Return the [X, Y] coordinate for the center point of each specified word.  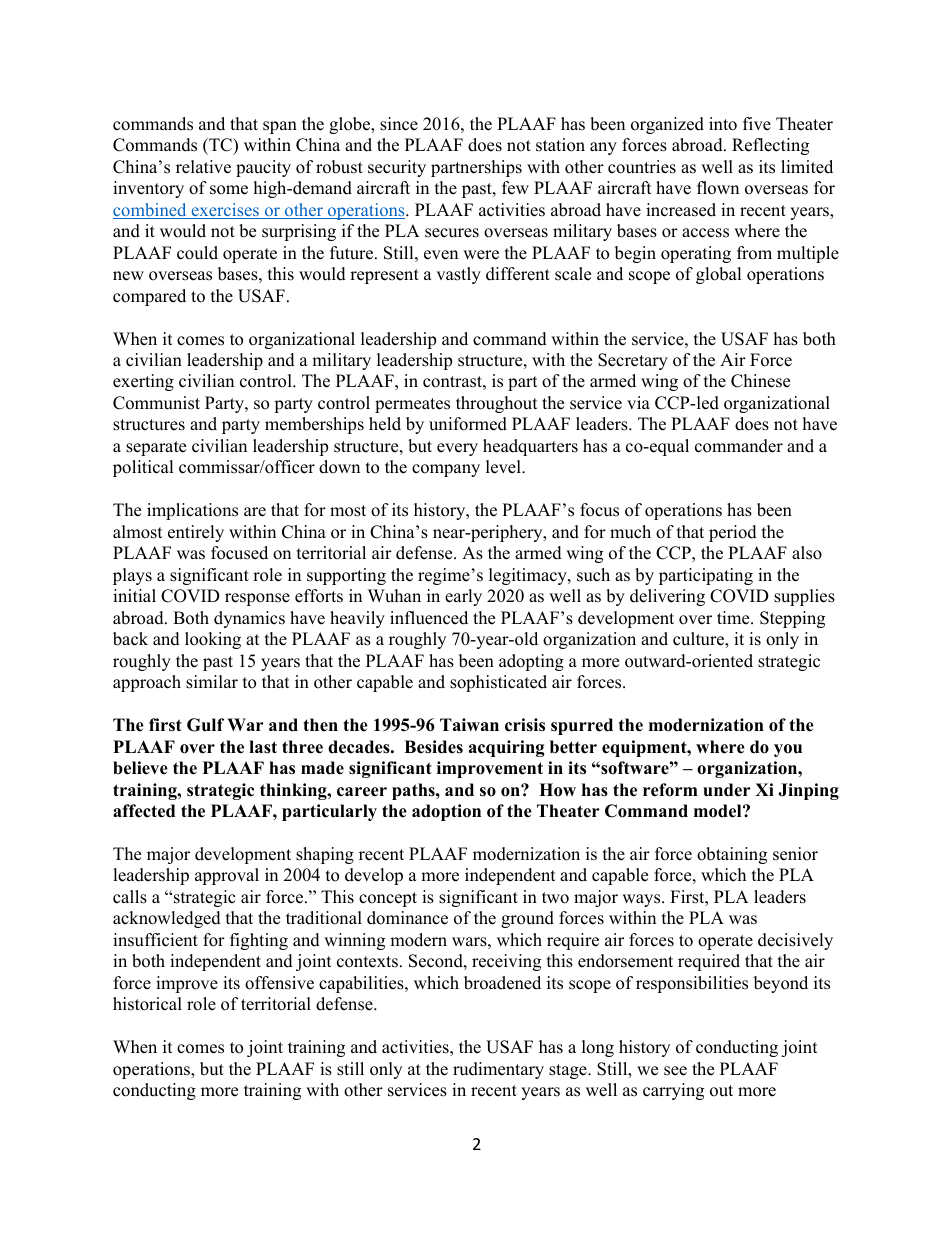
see [675, 1071]
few [515, 188]
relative [203, 167]
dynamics [249, 619]
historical [147, 1004]
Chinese [760, 381]
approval [227, 876]
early [463, 597]
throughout [497, 404]
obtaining [732, 855]
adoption [446, 812]
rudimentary [498, 1070]
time [734, 618]
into [723, 124]
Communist [156, 403]
